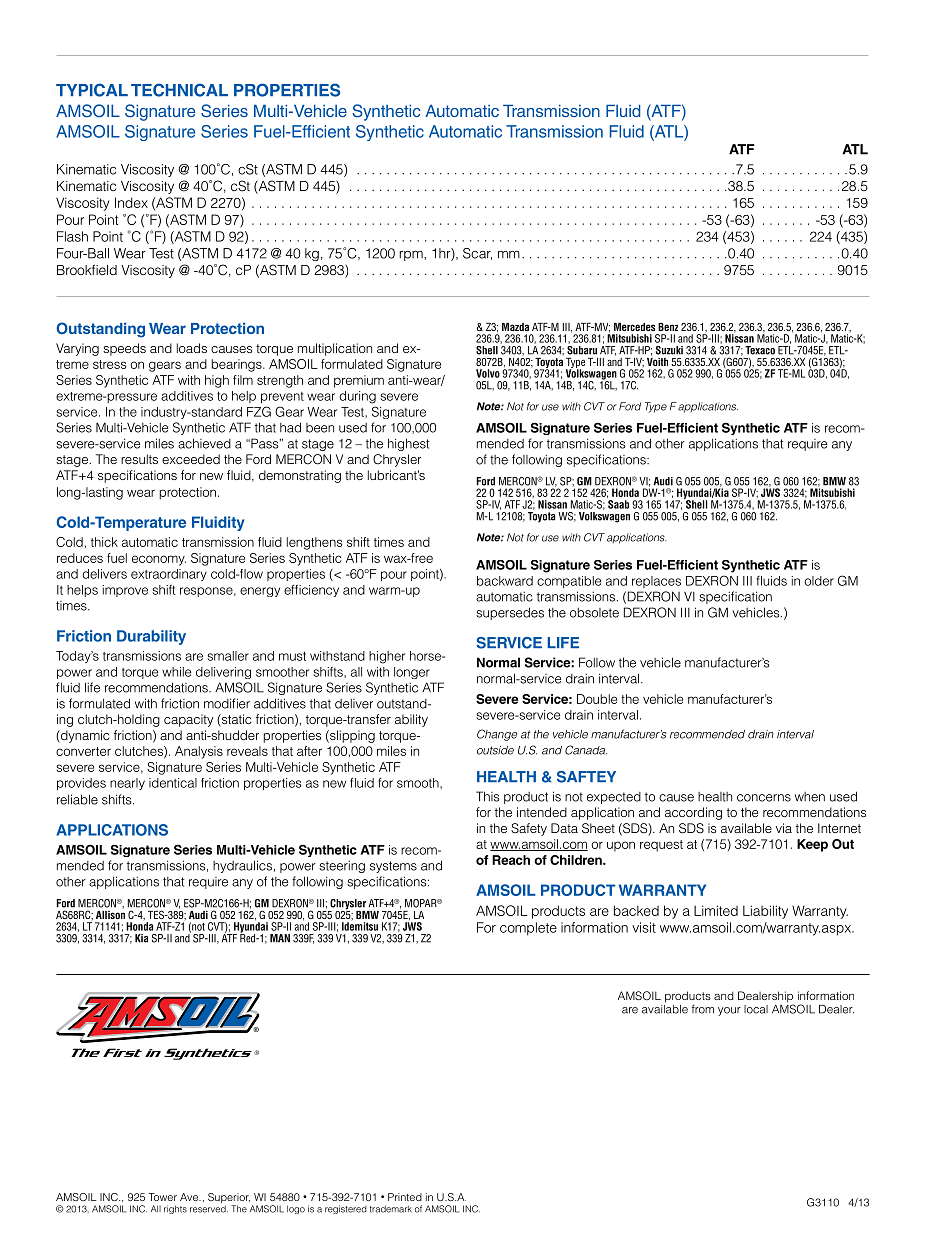 The image size is (952, 1233). What do you see at coordinates (668, 327) in the screenshot?
I see `Benz` at bounding box center [668, 327].
